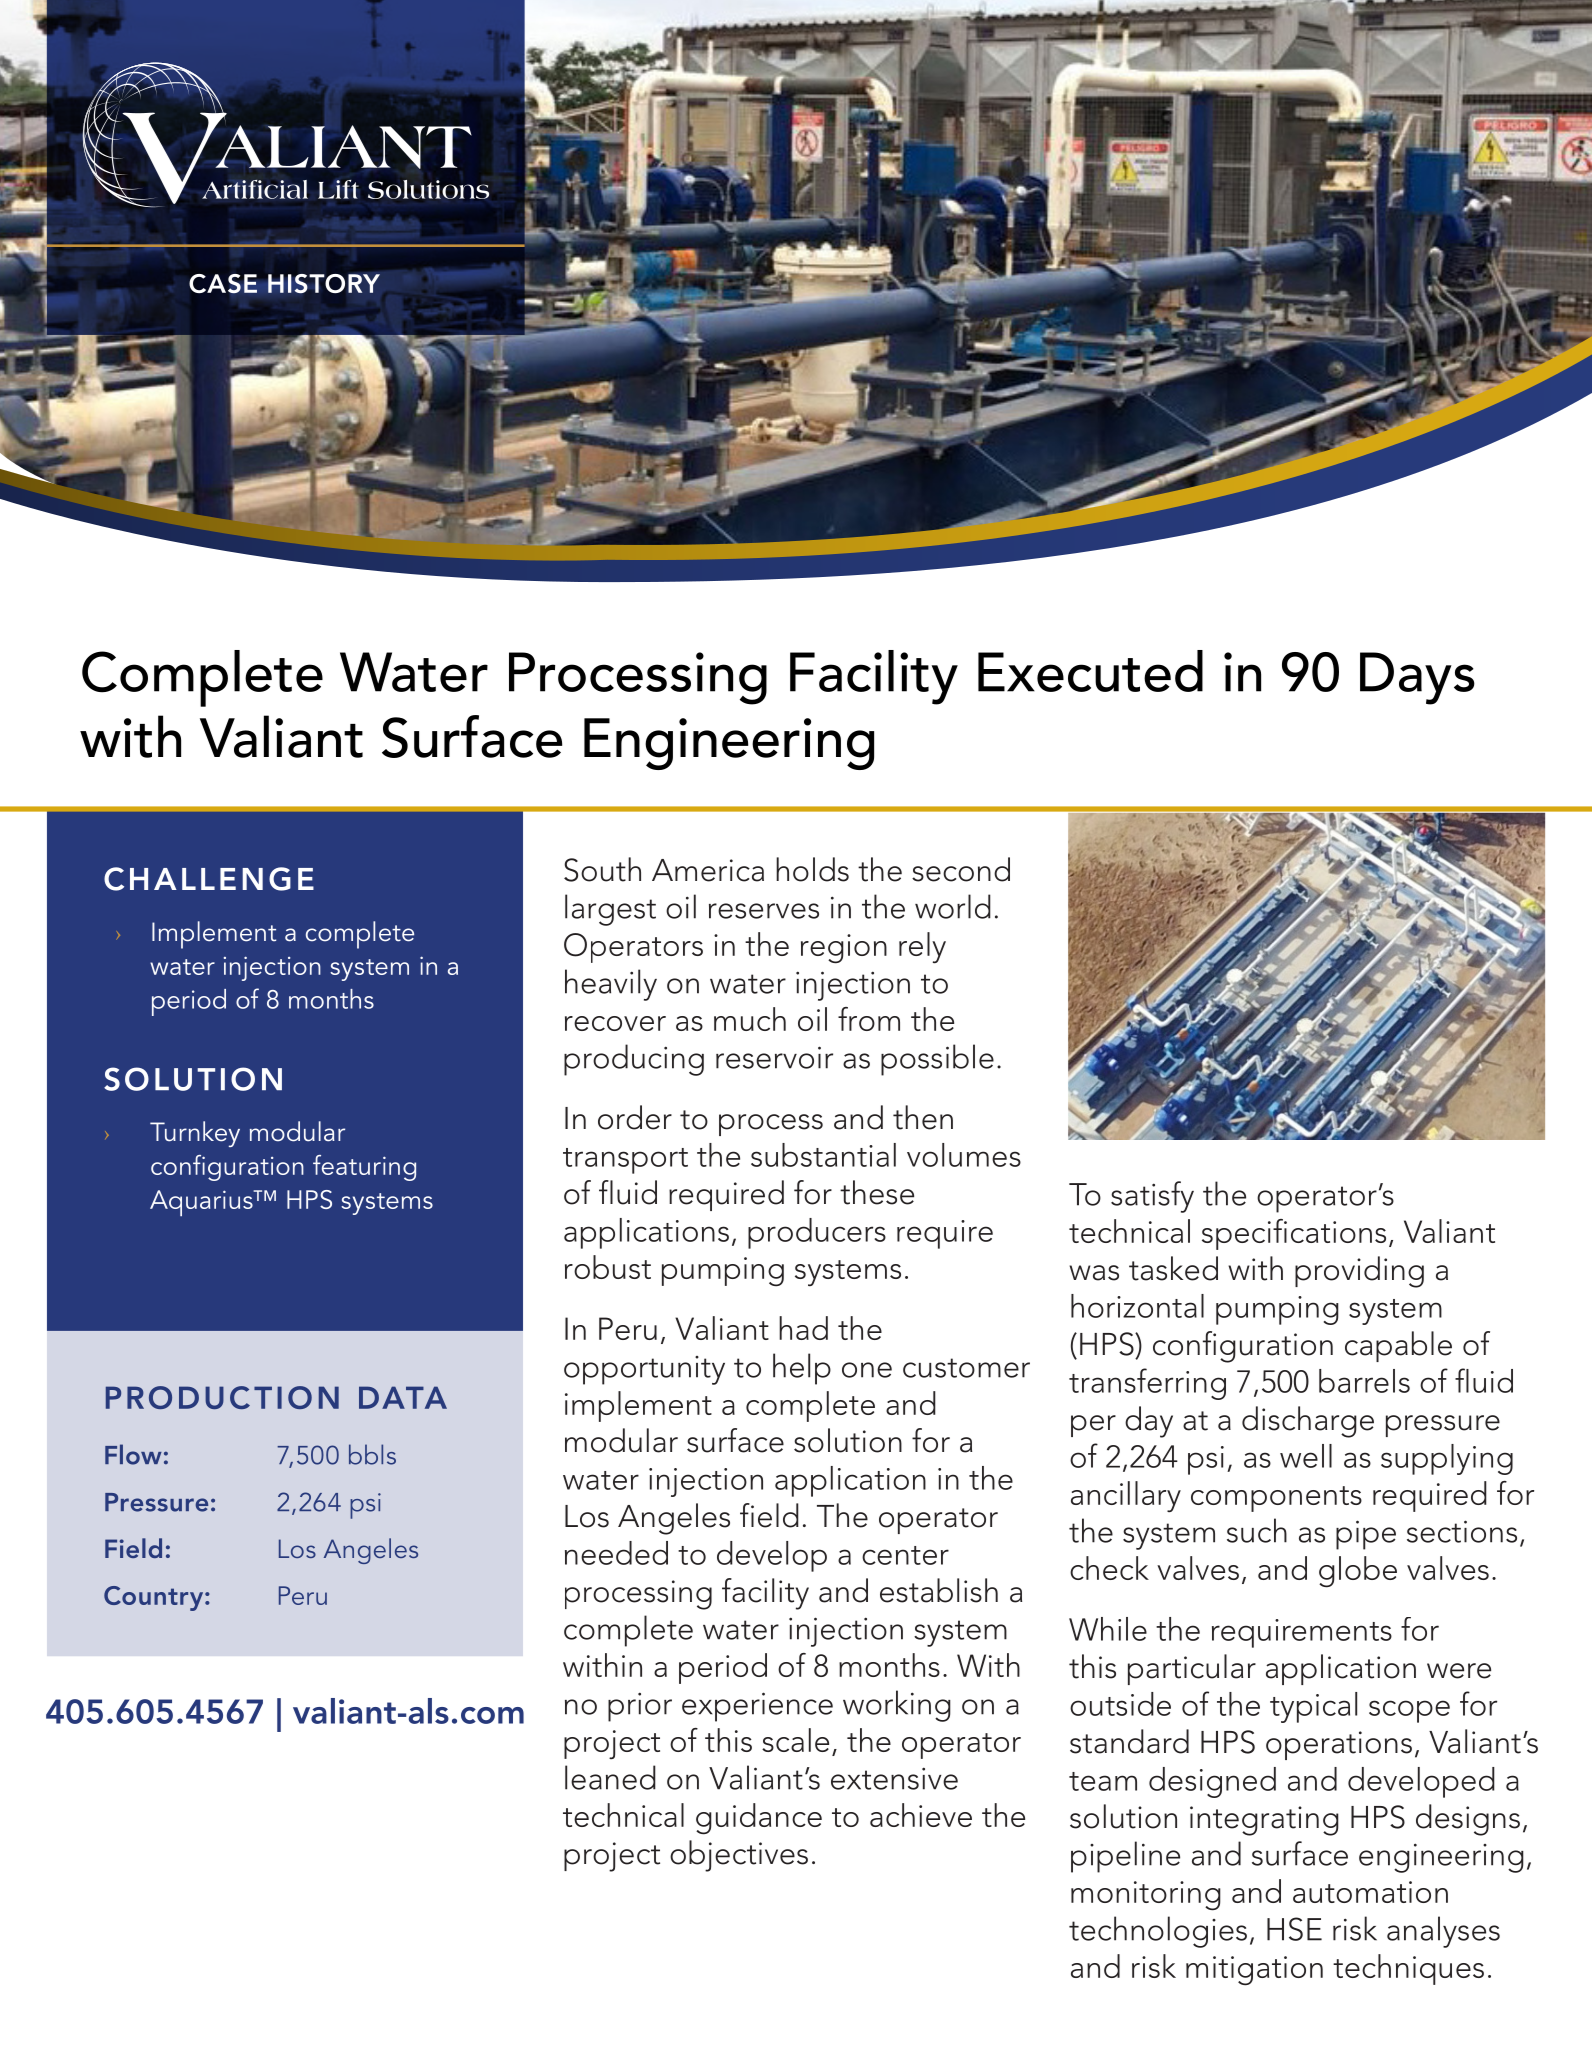 The width and height of the image is (1592, 2060). I want to click on Executed, so click(1090, 671).
